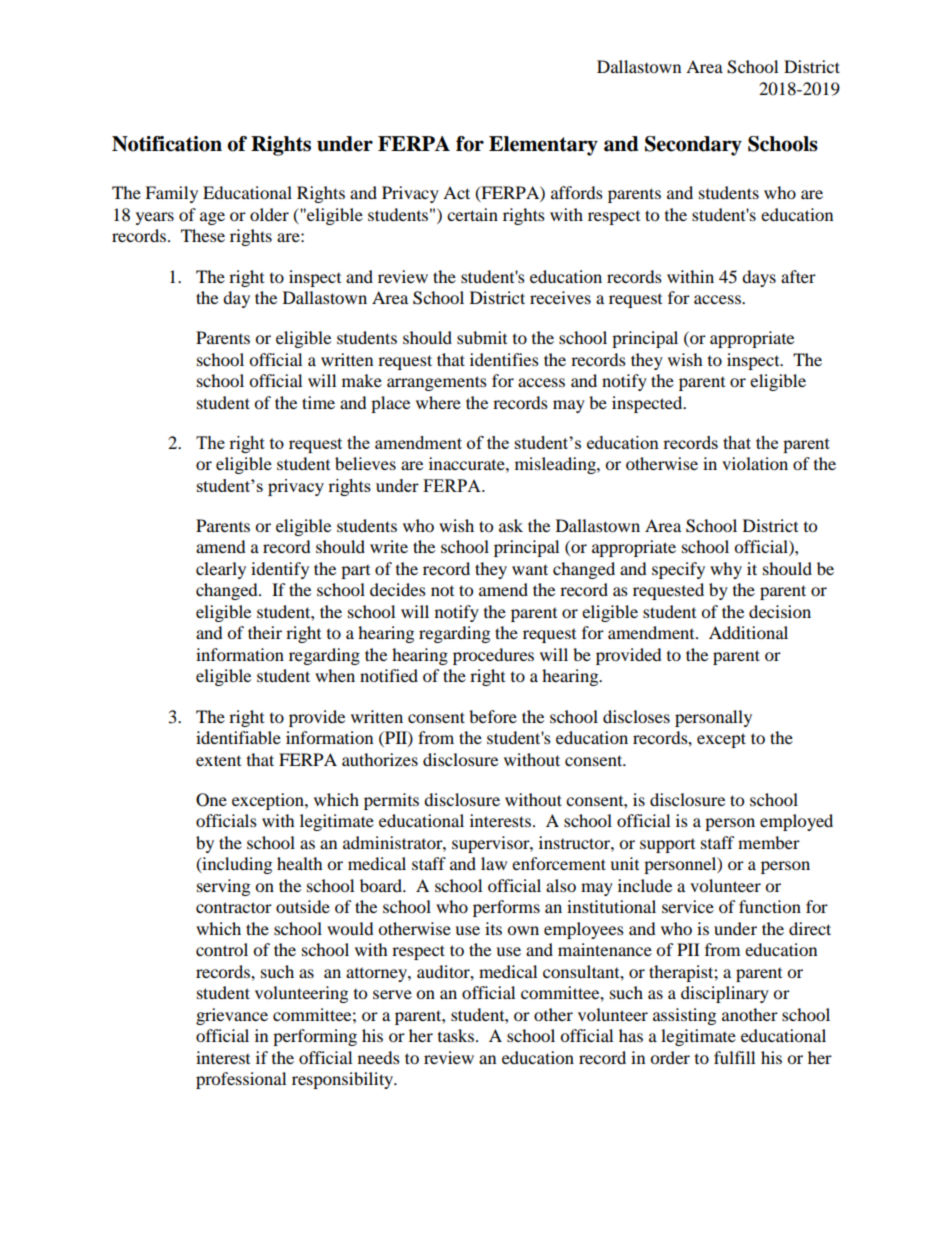 This screenshot has width=952, height=1233. Describe the element at coordinates (472, 214) in the screenshot. I see `certain` at that location.
